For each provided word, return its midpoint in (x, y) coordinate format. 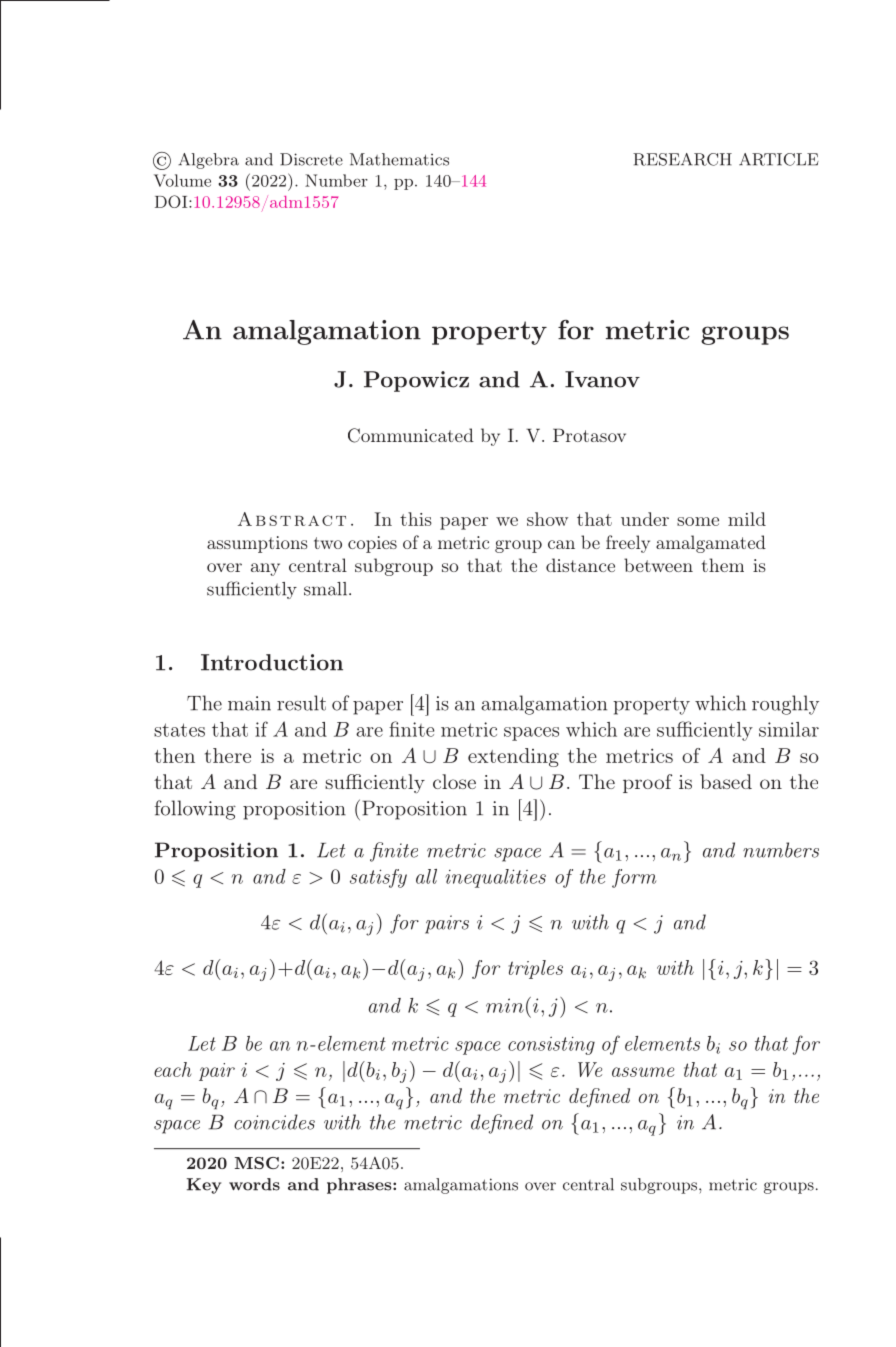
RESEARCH (682, 159)
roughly (785, 705)
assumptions (257, 544)
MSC (257, 1163)
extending (513, 757)
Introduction (272, 662)
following (195, 810)
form (634, 878)
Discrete (311, 159)
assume (643, 1072)
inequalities (495, 878)
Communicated (411, 435)
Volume (182, 180)
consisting (551, 1045)
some (698, 521)
